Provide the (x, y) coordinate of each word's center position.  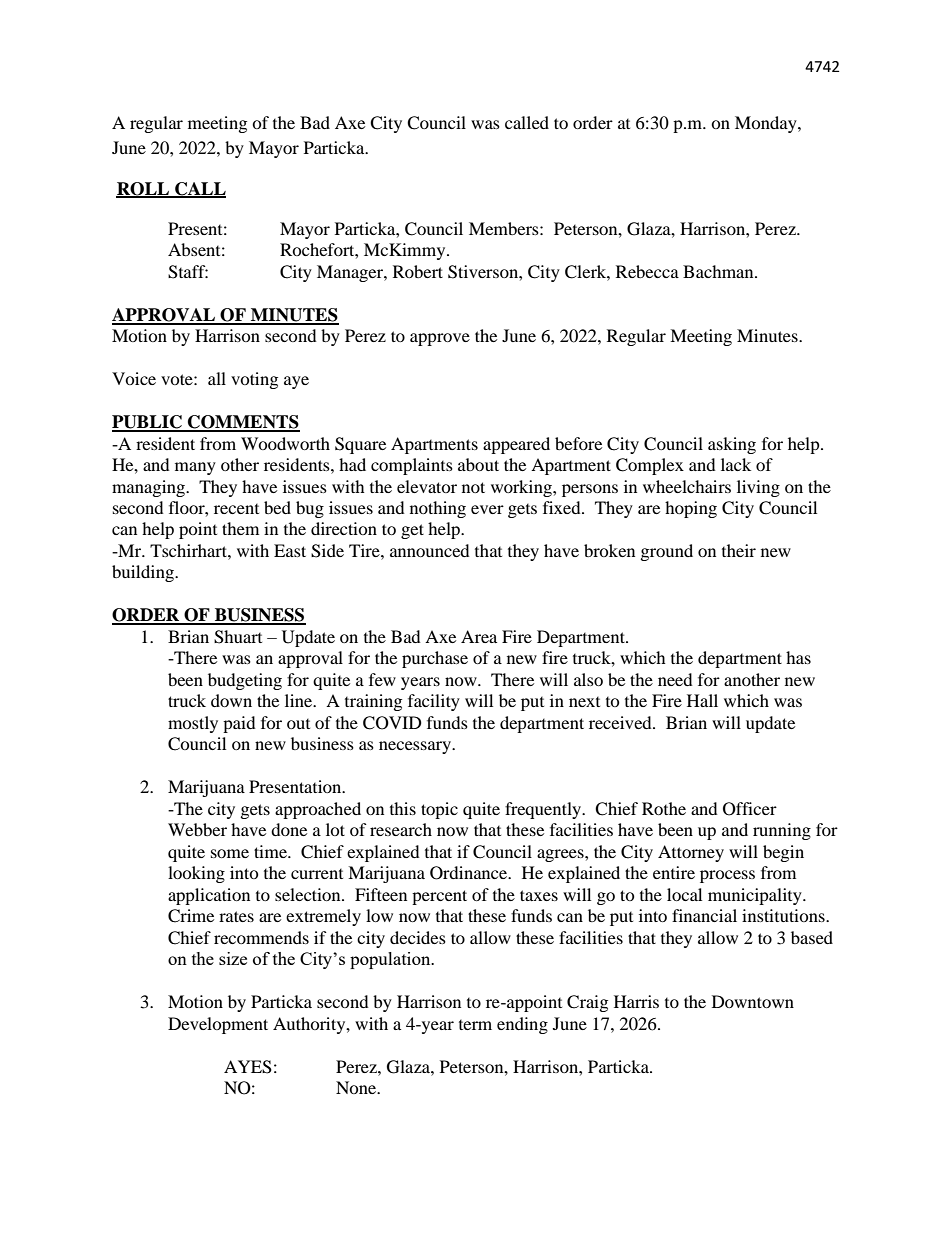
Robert (418, 271)
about (478, 464)
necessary (416, 747)
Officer (750, 809)
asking (732, 445)
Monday (767, 124)
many (195, 468)
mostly (193, 724)
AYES (248, 1067)
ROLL (144, 189)
